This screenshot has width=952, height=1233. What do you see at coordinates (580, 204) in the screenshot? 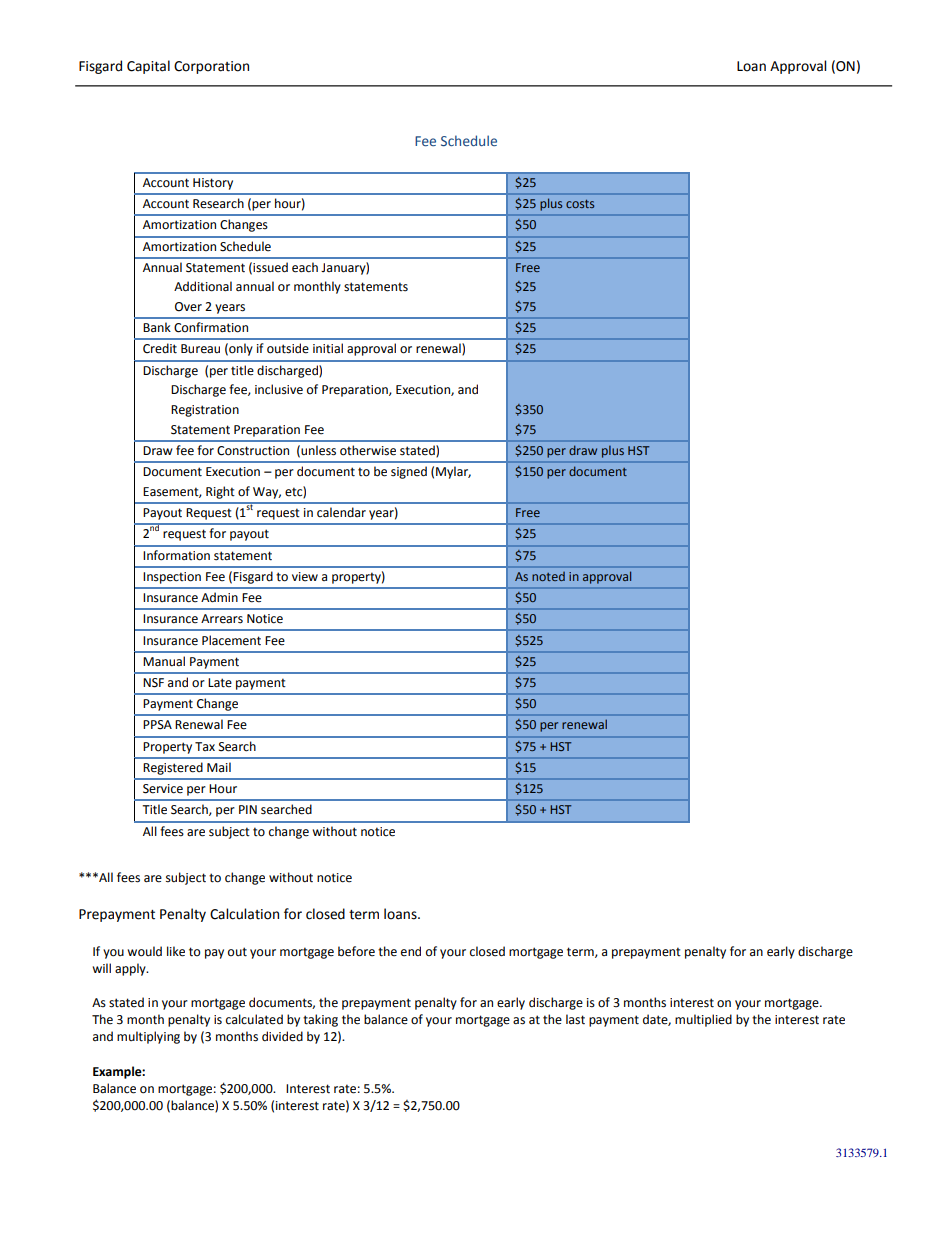
I see `costs` at bounding box center [580, 204].
